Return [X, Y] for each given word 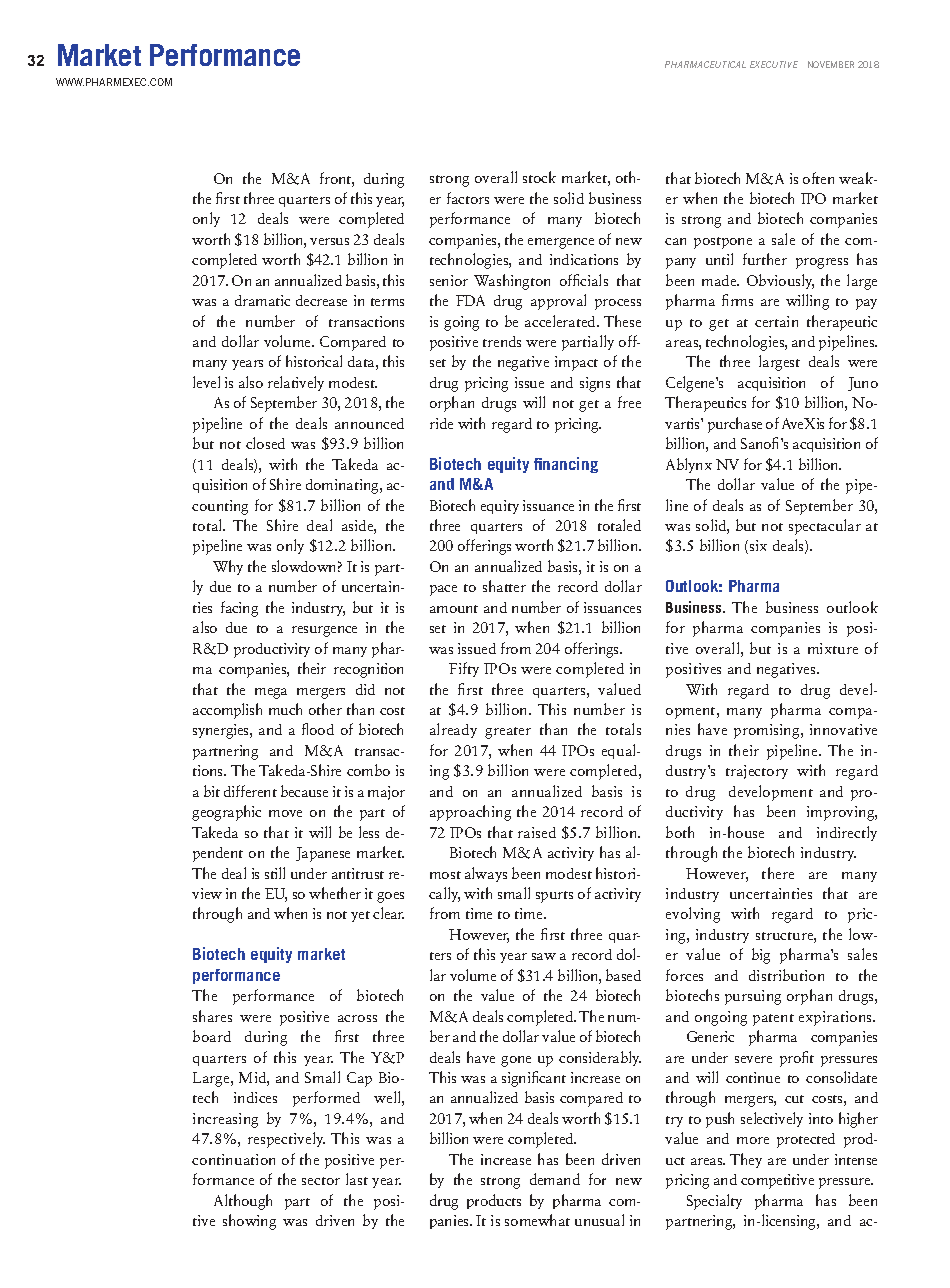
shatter [504, 586]
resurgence [324, 631]
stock [539, 177]
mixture [833, 648]
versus [329, 241]
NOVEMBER [831, 64]
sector [321, 1181]
